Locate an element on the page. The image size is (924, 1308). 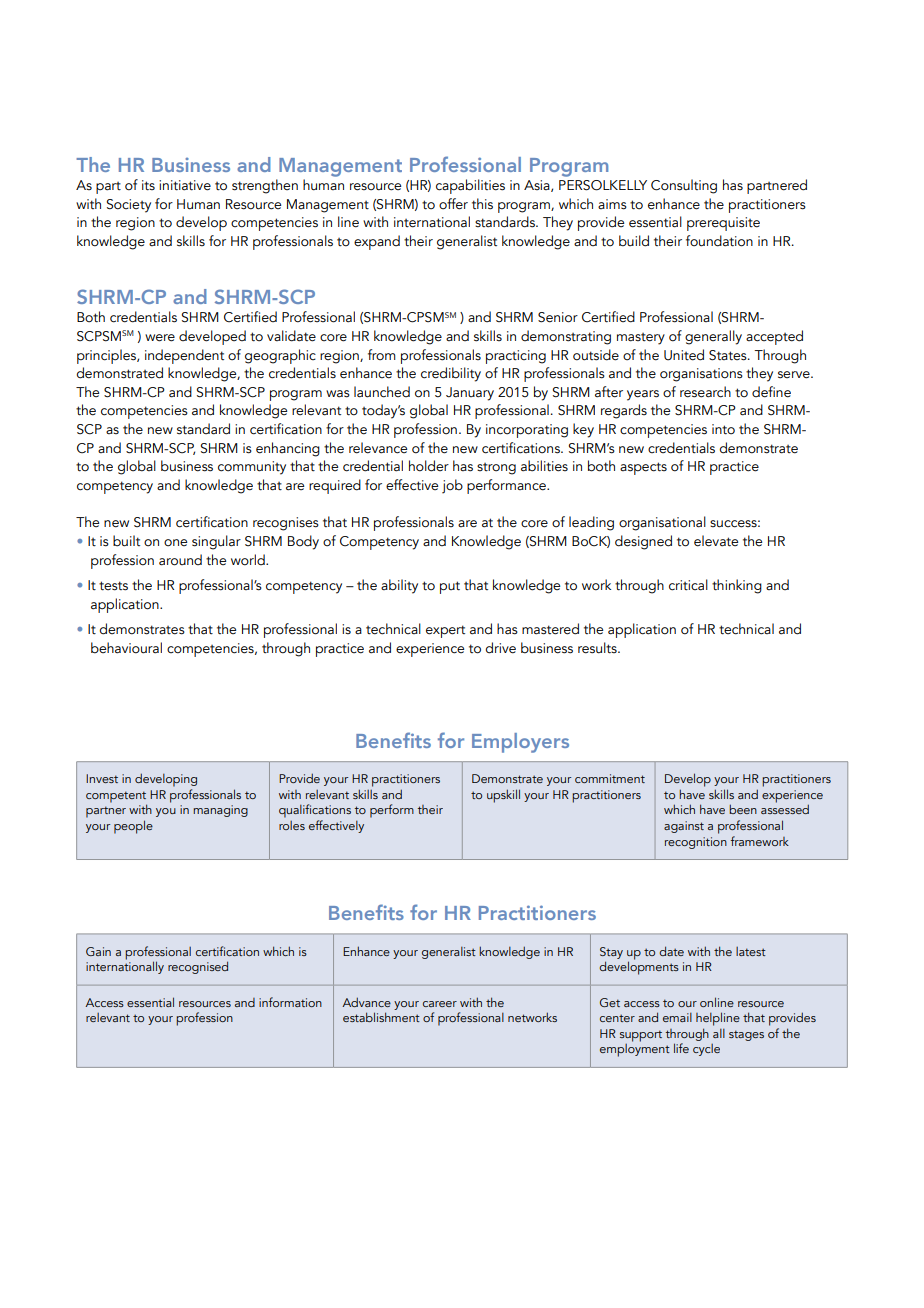
offer is located at coordinates (453, 204).
